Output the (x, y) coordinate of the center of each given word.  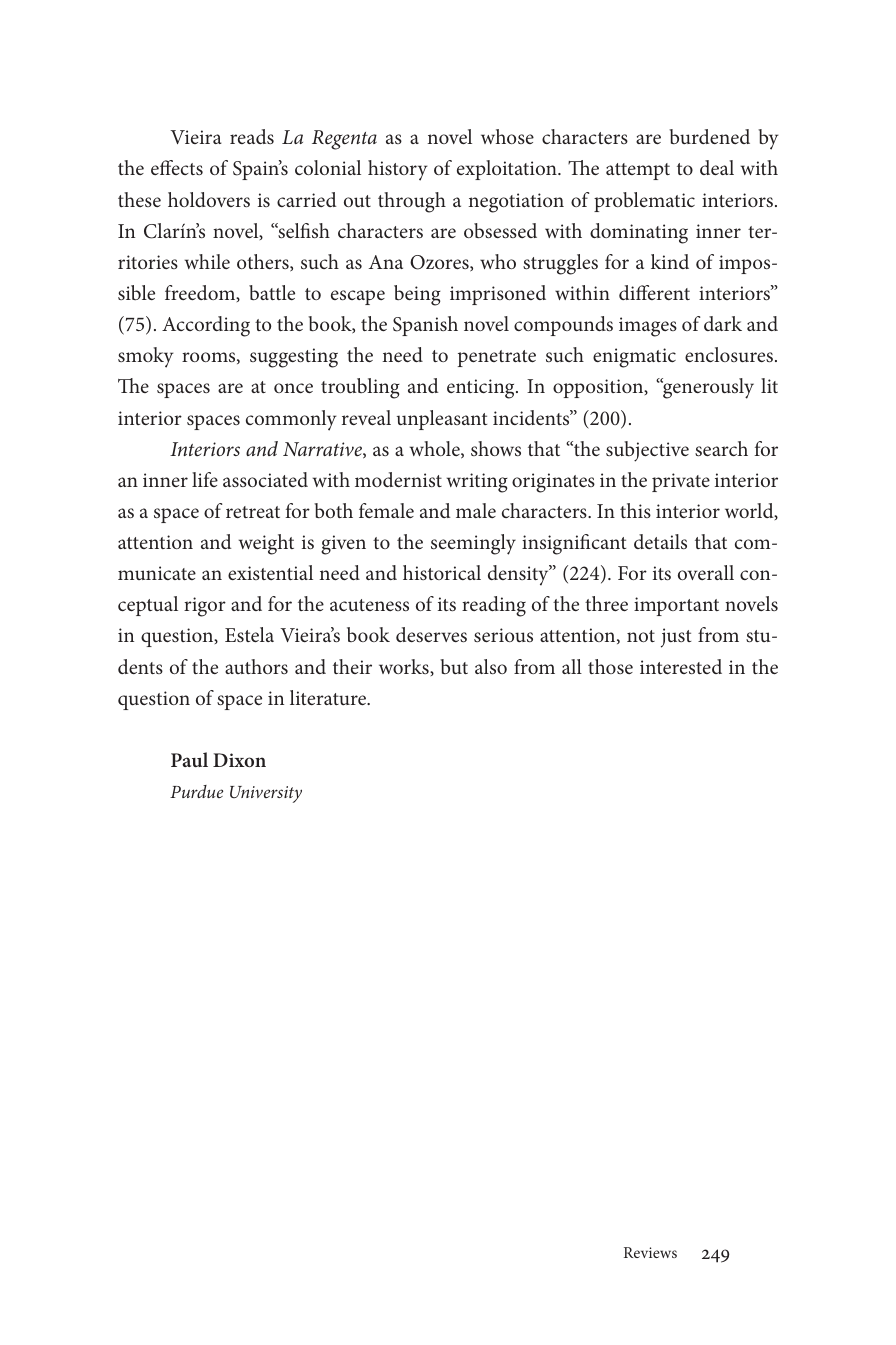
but (454, 666)
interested (681, 666)
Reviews (650, 1252)
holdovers (209, 199)
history (398, 170)
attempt (638, 171)
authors (256, 666)
